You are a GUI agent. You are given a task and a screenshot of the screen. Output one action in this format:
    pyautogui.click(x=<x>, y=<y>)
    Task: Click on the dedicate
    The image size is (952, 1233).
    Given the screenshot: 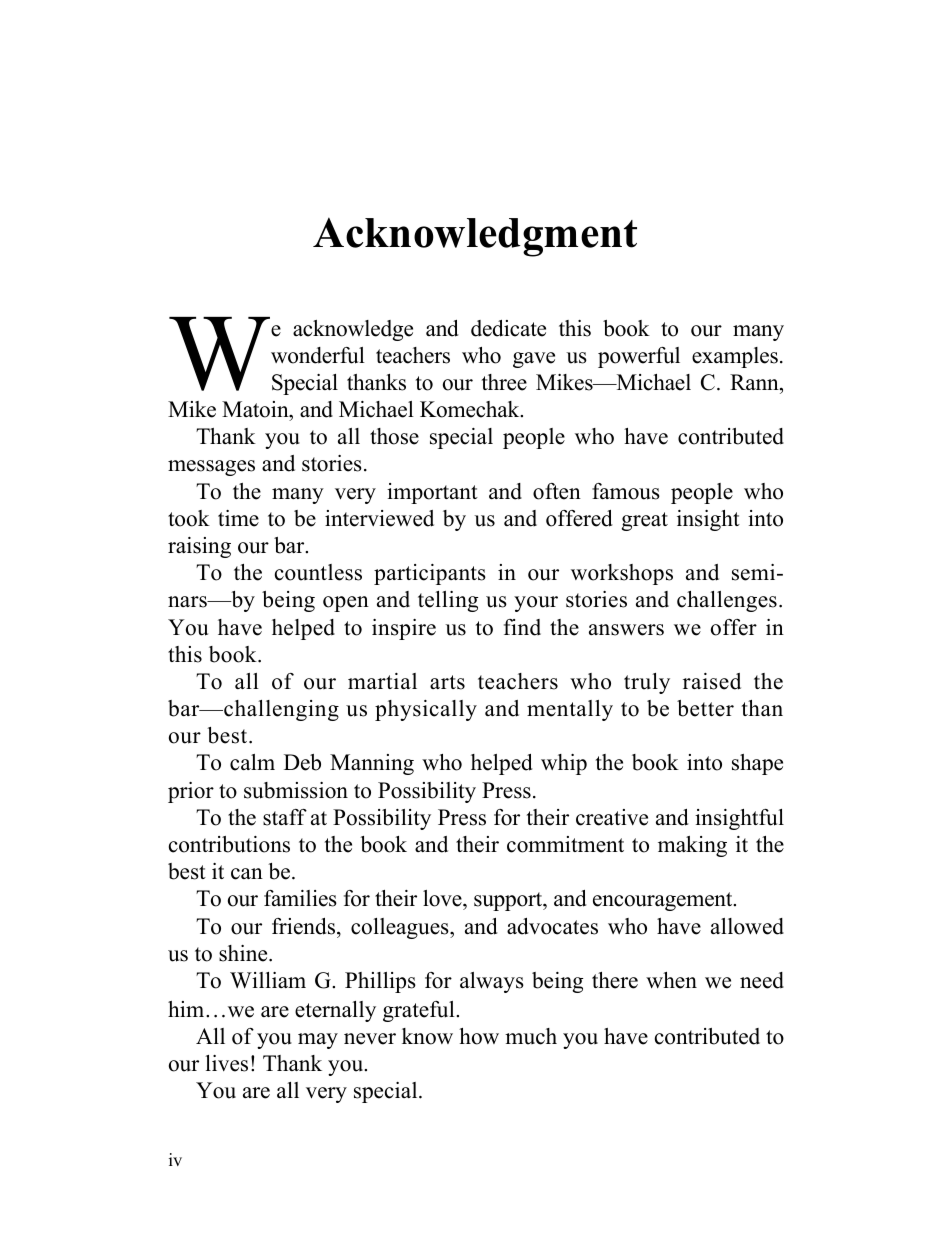 What is the action you would take?
    pyautogui.click(x=508, y=328)
